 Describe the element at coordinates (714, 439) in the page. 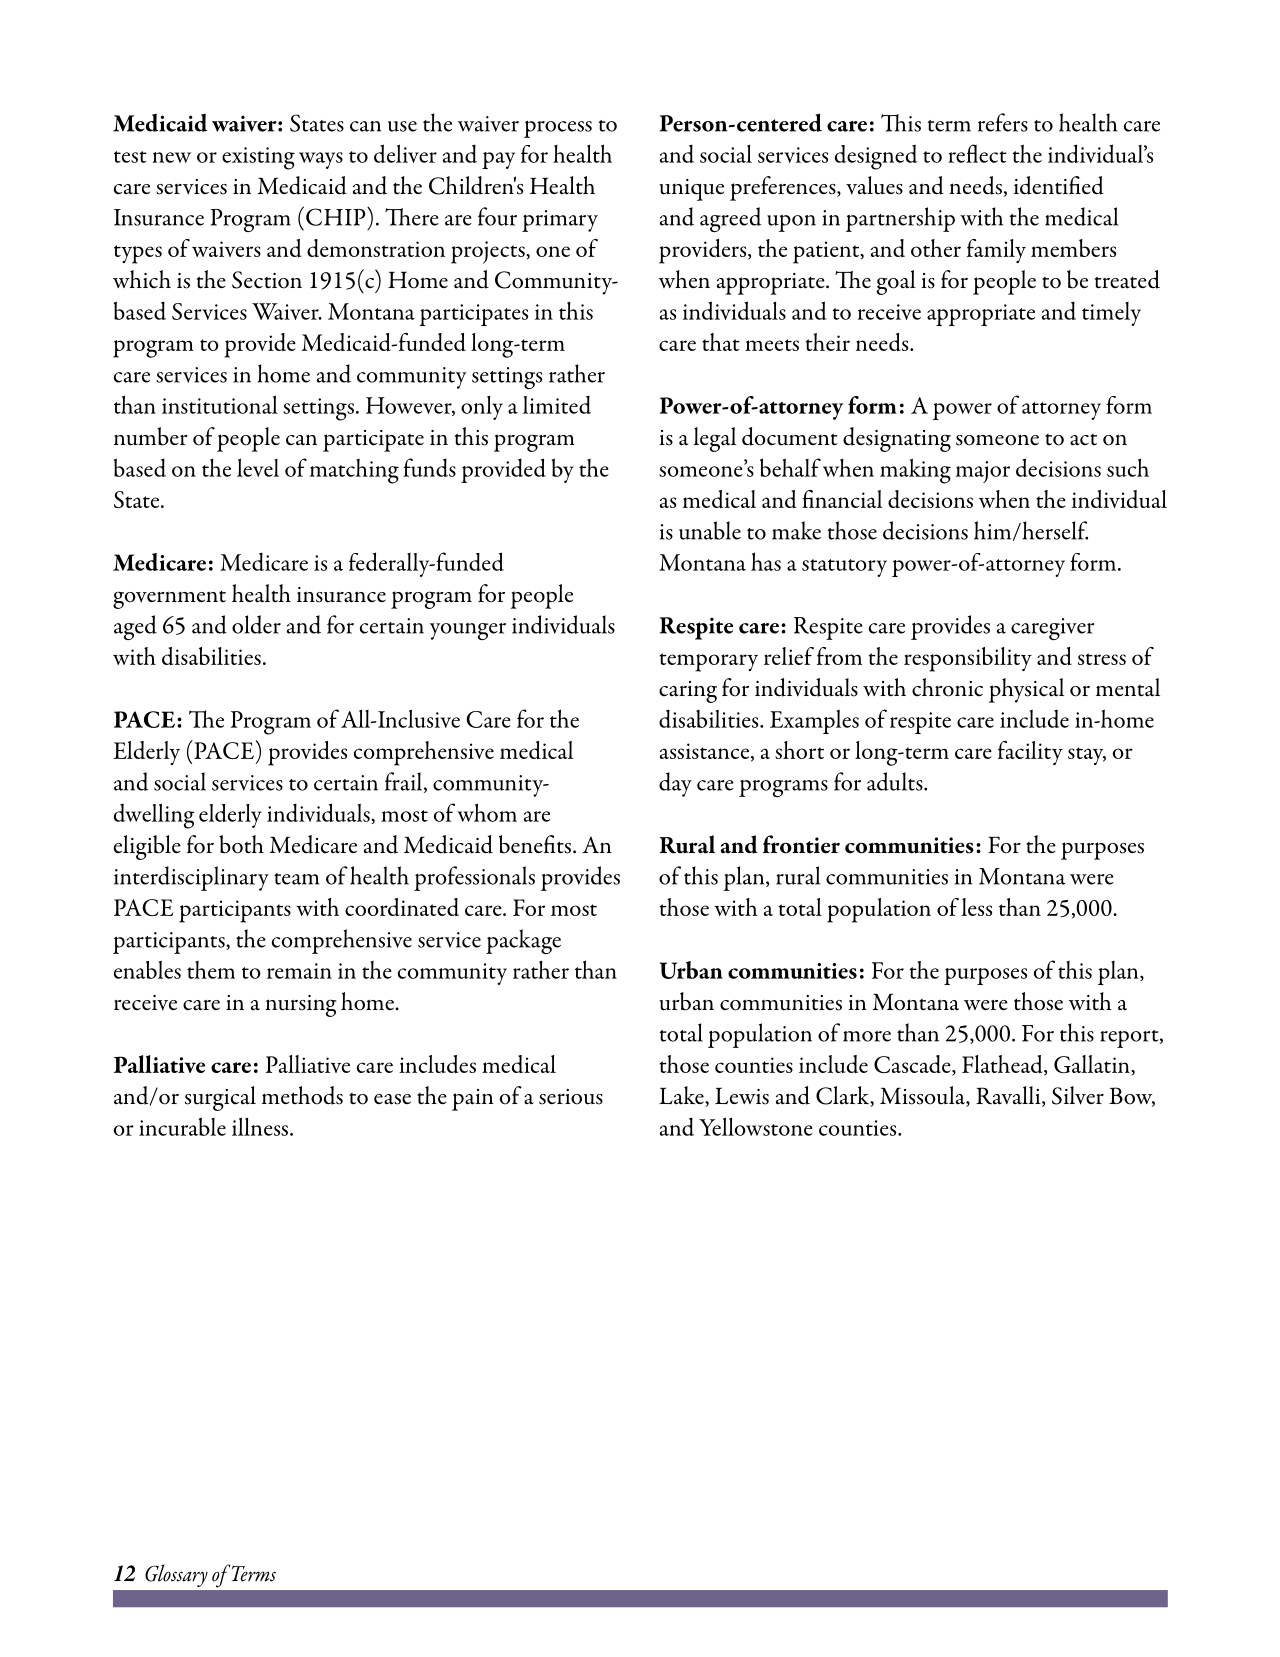

I see `legal` at that location.
